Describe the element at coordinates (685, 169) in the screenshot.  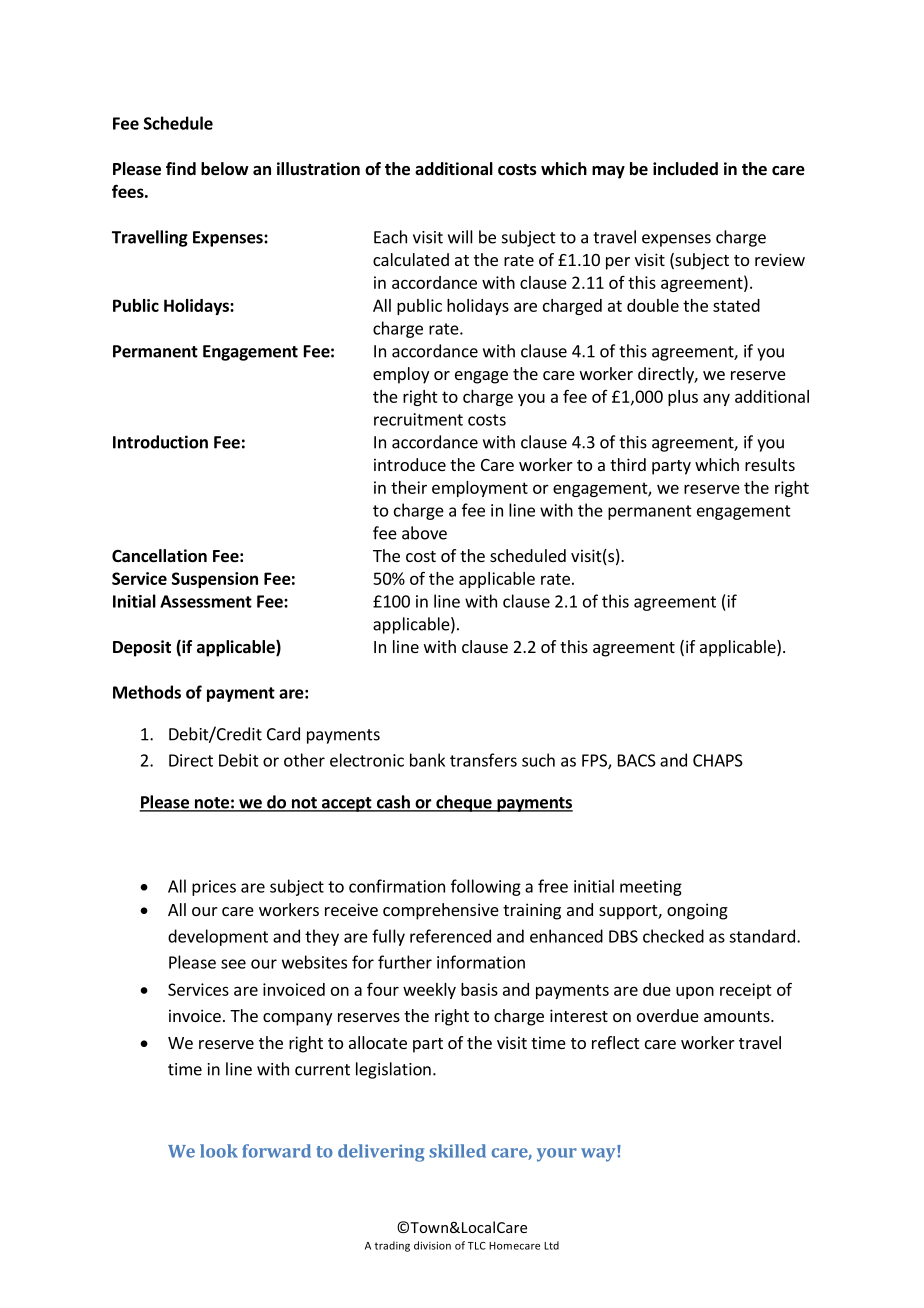
I see `included` at that location.
